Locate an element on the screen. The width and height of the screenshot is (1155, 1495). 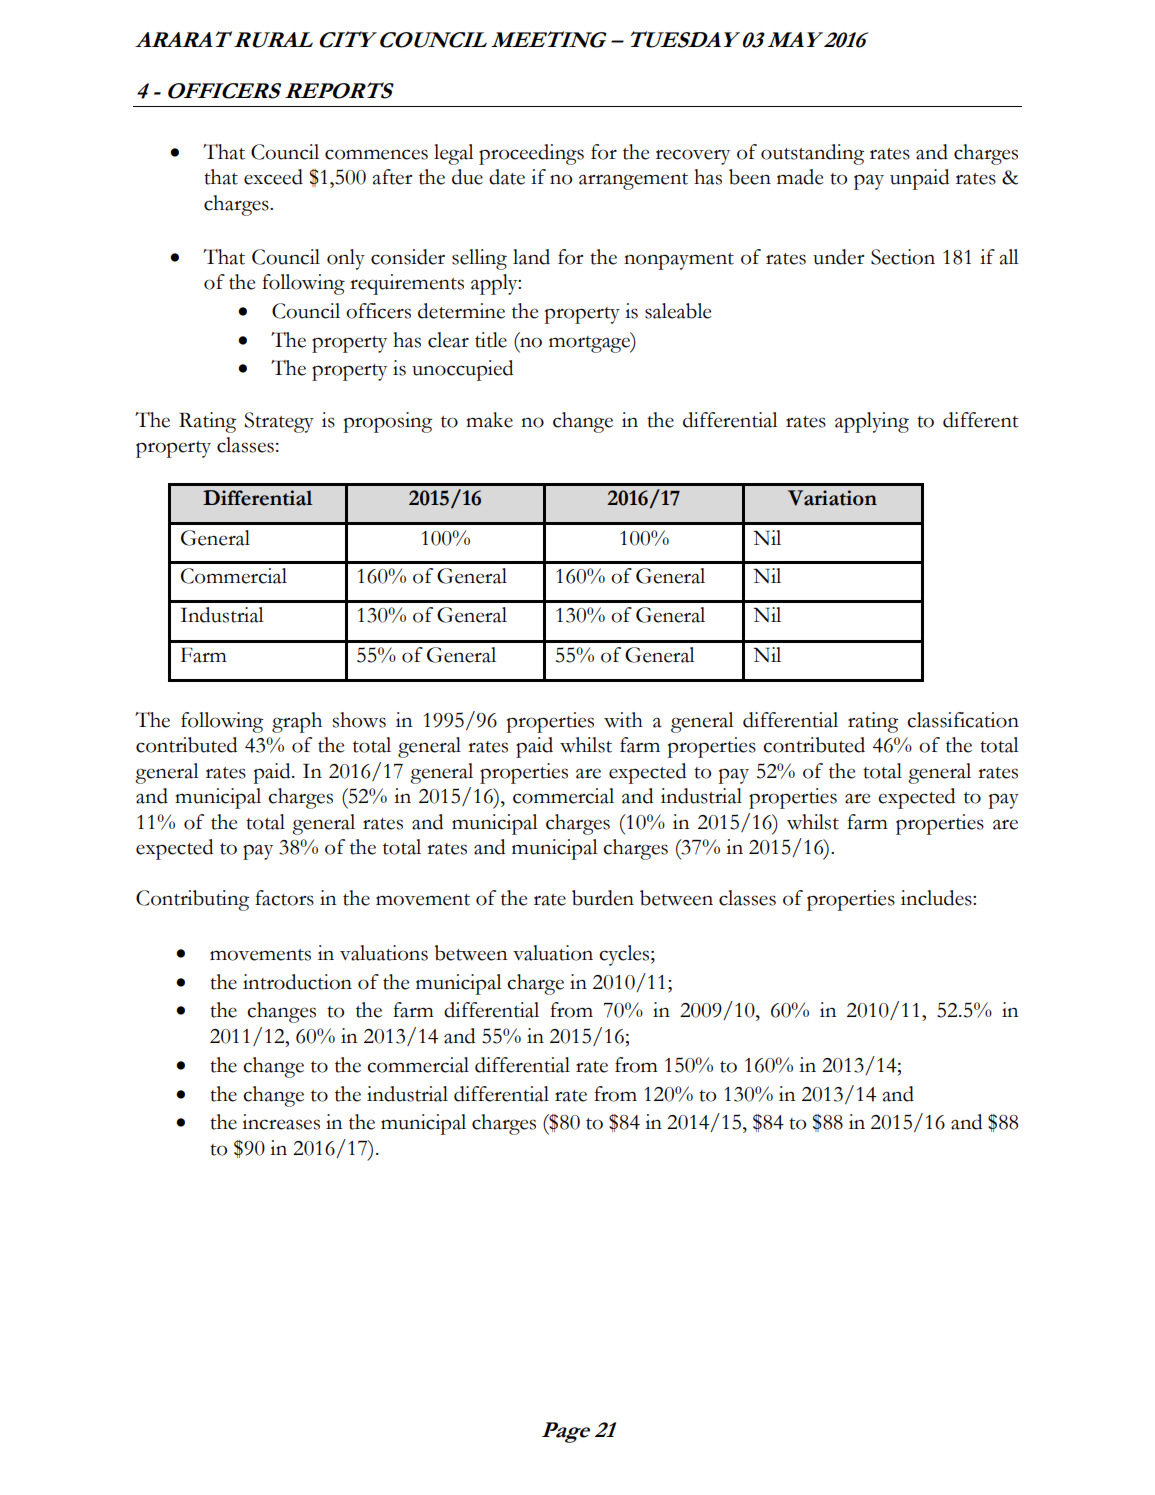
arrangement is located at coordinates (633, 181).
